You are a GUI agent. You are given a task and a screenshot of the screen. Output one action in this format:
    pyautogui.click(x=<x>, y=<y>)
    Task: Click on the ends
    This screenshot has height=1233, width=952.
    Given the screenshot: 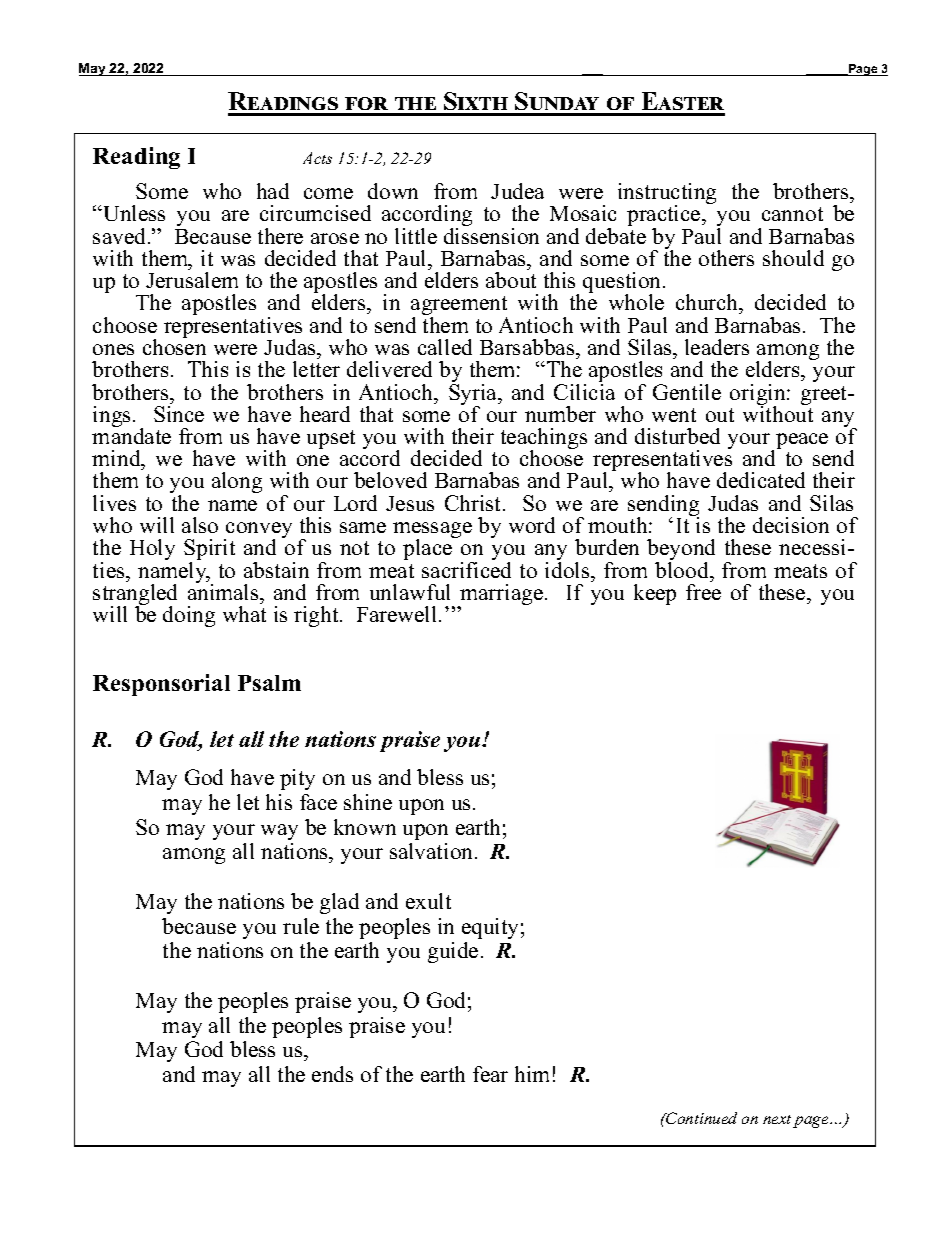 What is the action you would take?
    pyautogui.click(x=332, y=1074)
